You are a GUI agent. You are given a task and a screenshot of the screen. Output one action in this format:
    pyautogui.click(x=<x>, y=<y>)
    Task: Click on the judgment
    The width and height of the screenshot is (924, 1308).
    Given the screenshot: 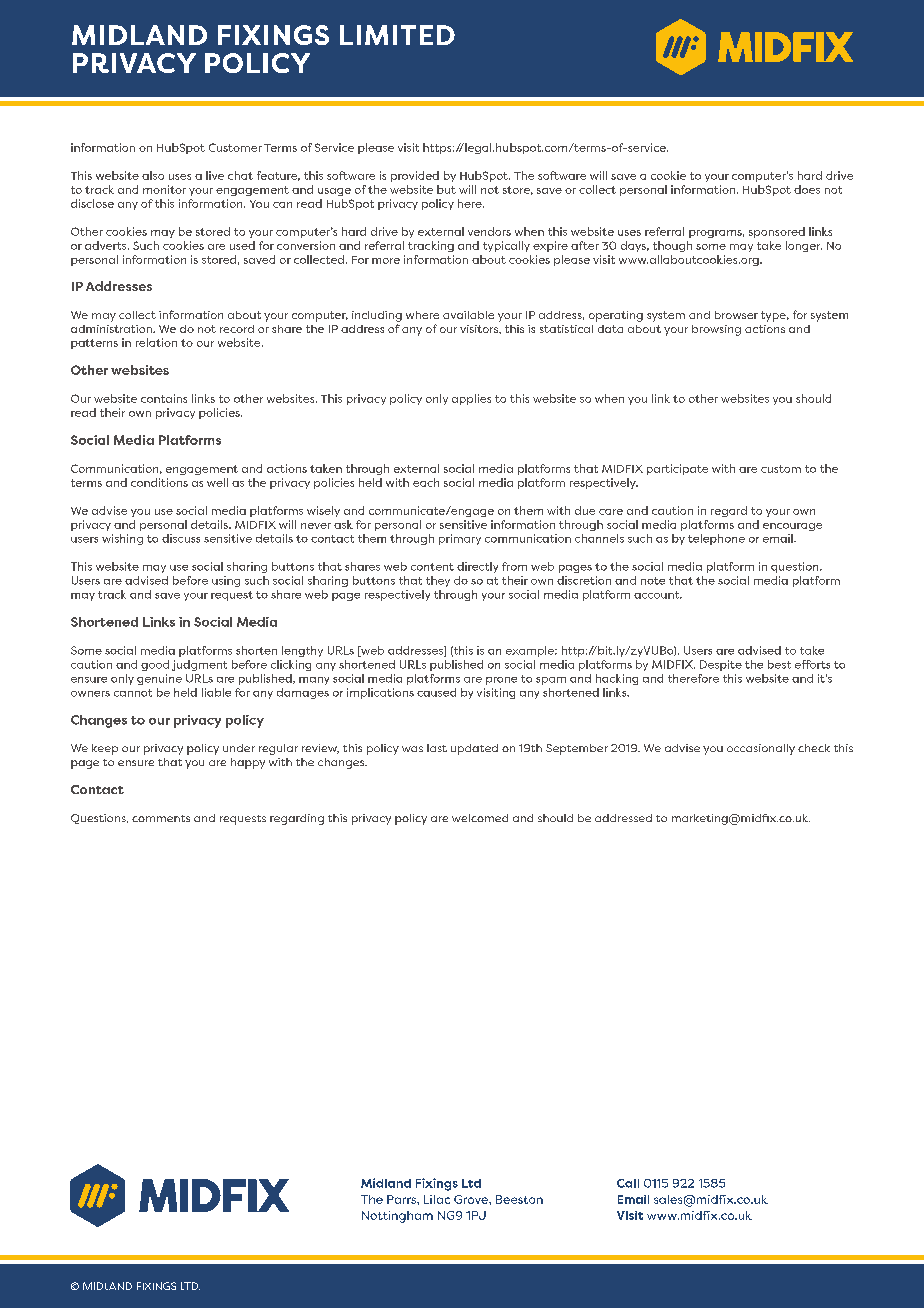 What is the action you would take?
    pyautogui.click(x=199, y=665)
